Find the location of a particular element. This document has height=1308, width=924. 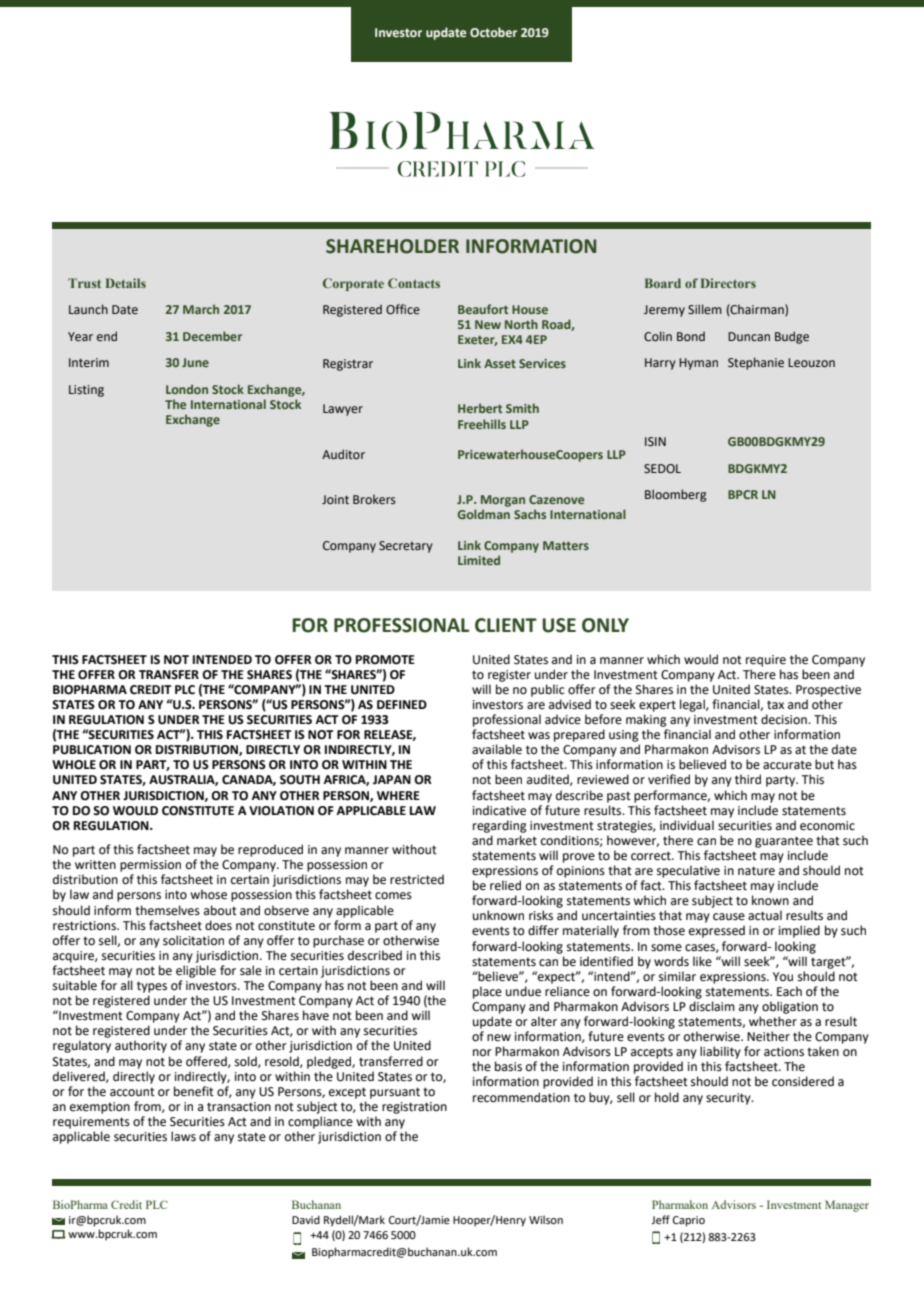

CLIENT is located at coordinates (506, 625).
